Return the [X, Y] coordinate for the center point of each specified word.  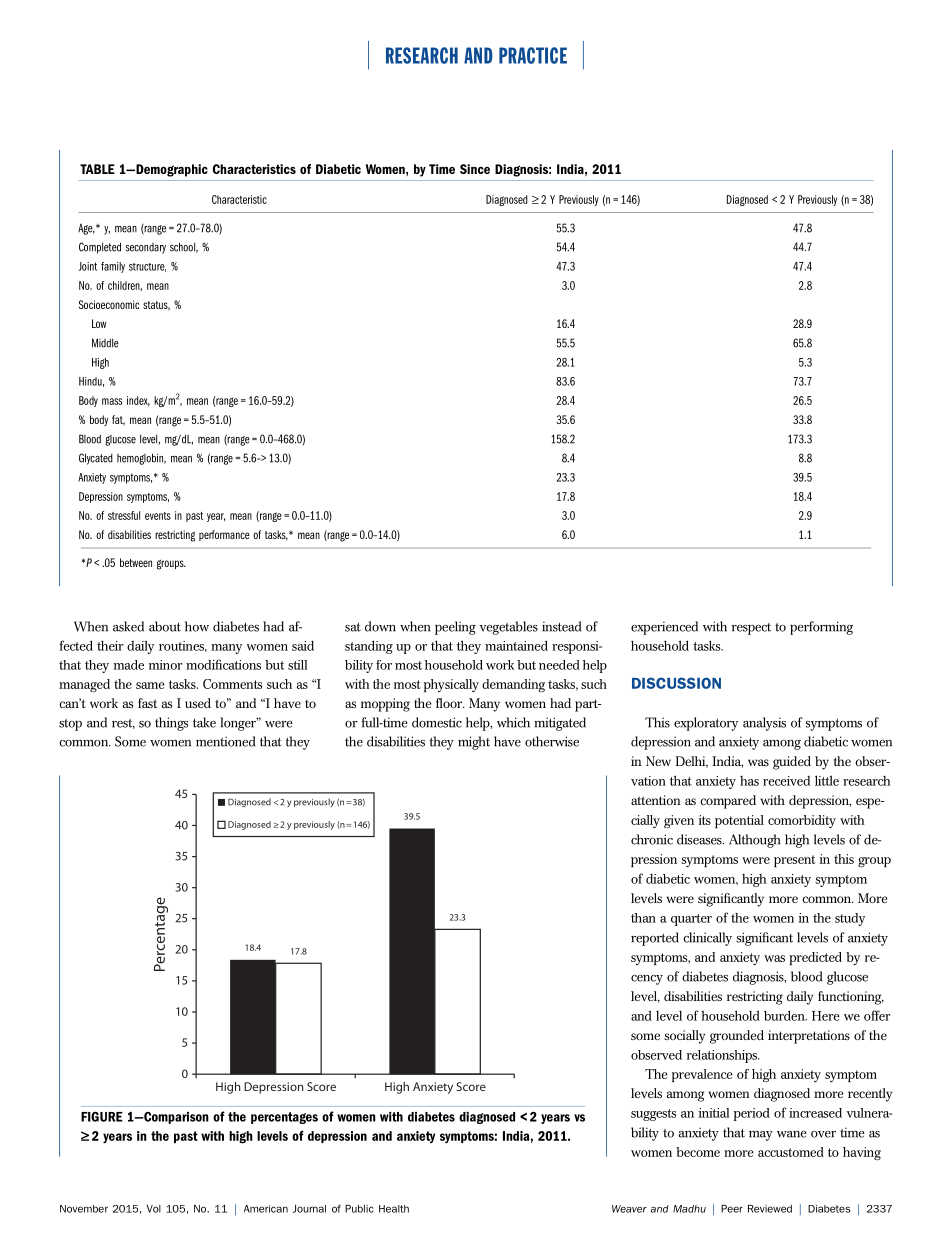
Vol [153, 1209]
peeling [455, 628]
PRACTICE [533, 55]
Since [475, 169]
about [165, 626]
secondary [146, 248]
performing [821, 628]
